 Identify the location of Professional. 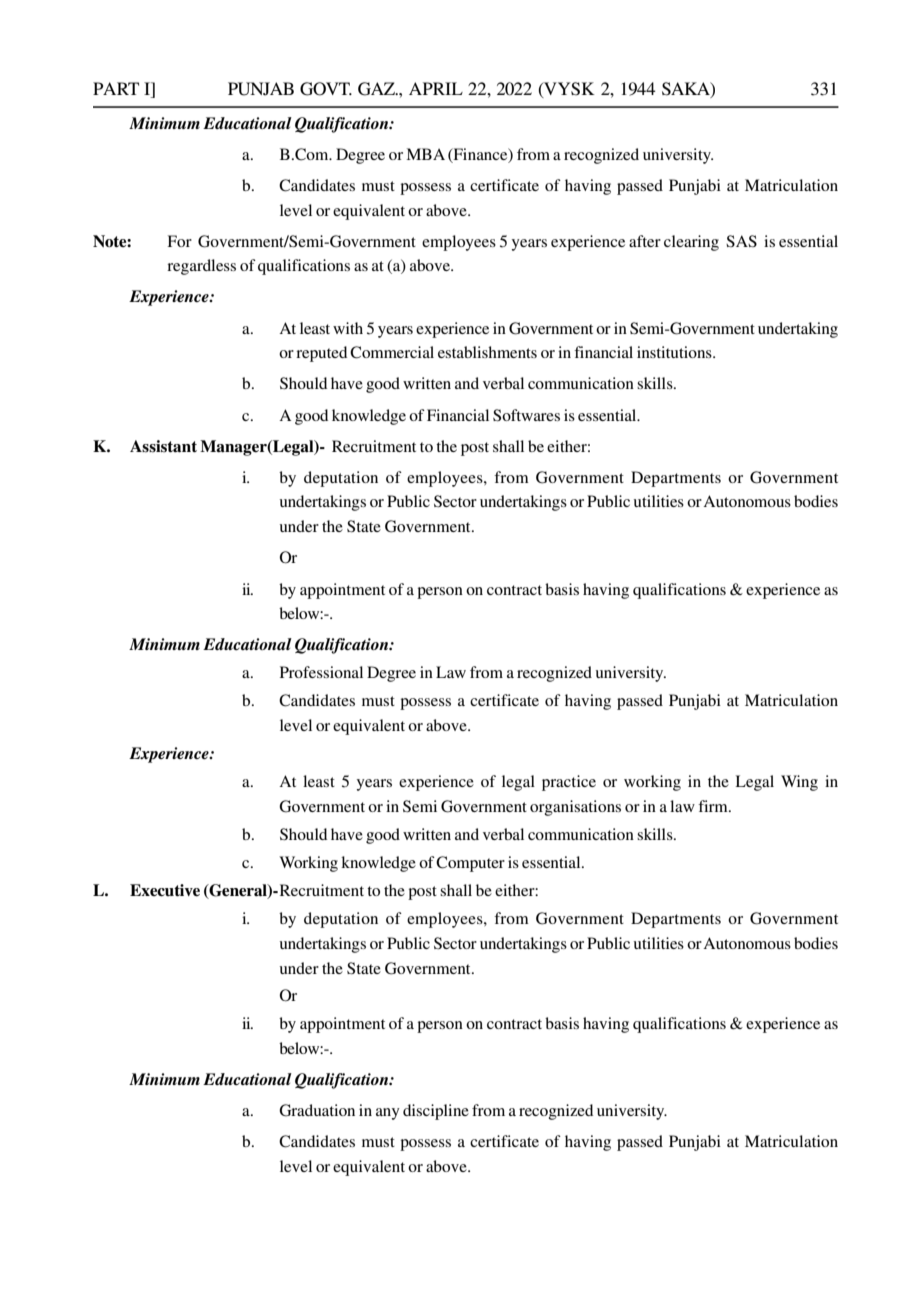
(321, 672).
